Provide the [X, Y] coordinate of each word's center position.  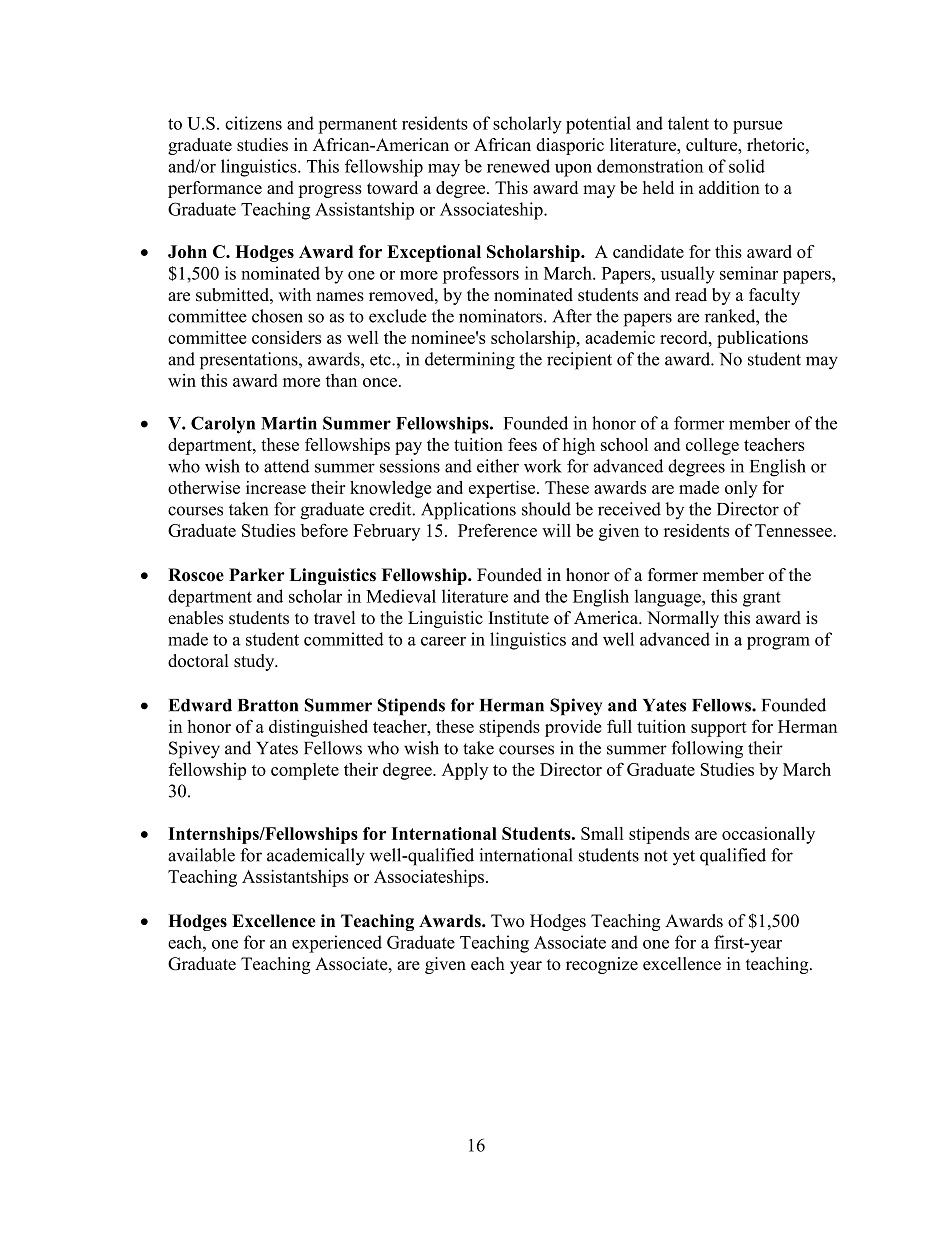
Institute [518, 618]
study [255, 662]
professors [481, 275]
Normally [683, 619]
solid [747, 166]
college [712, 446]
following [707, 750]
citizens [253, 123]
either [498, 466]
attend [286, 466]
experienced [337, 944]
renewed [518, 166]
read [691, 295]
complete [305, 771]
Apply [465, 771]
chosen [277, 316]
